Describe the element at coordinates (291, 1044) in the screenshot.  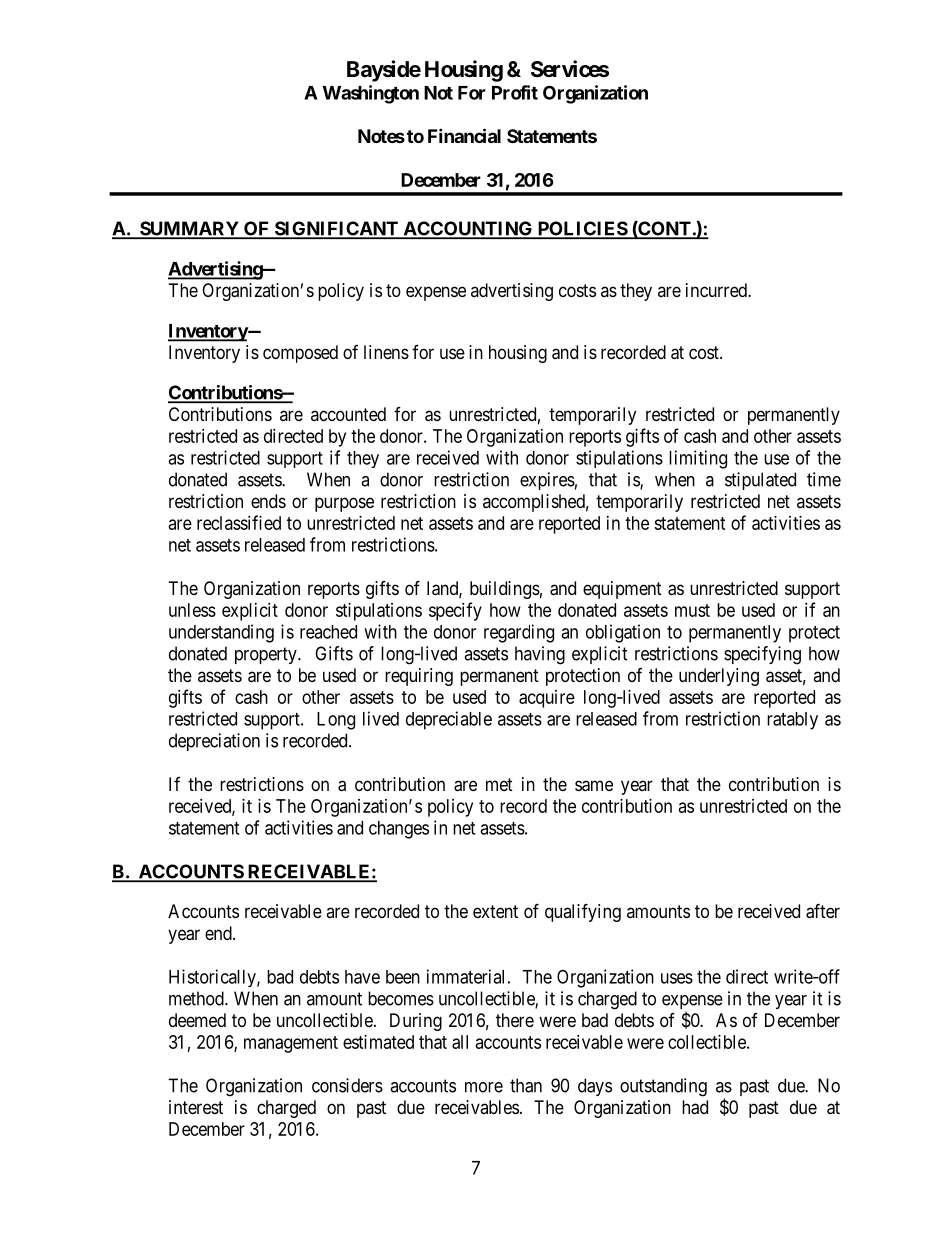
I see `management` at that location.
